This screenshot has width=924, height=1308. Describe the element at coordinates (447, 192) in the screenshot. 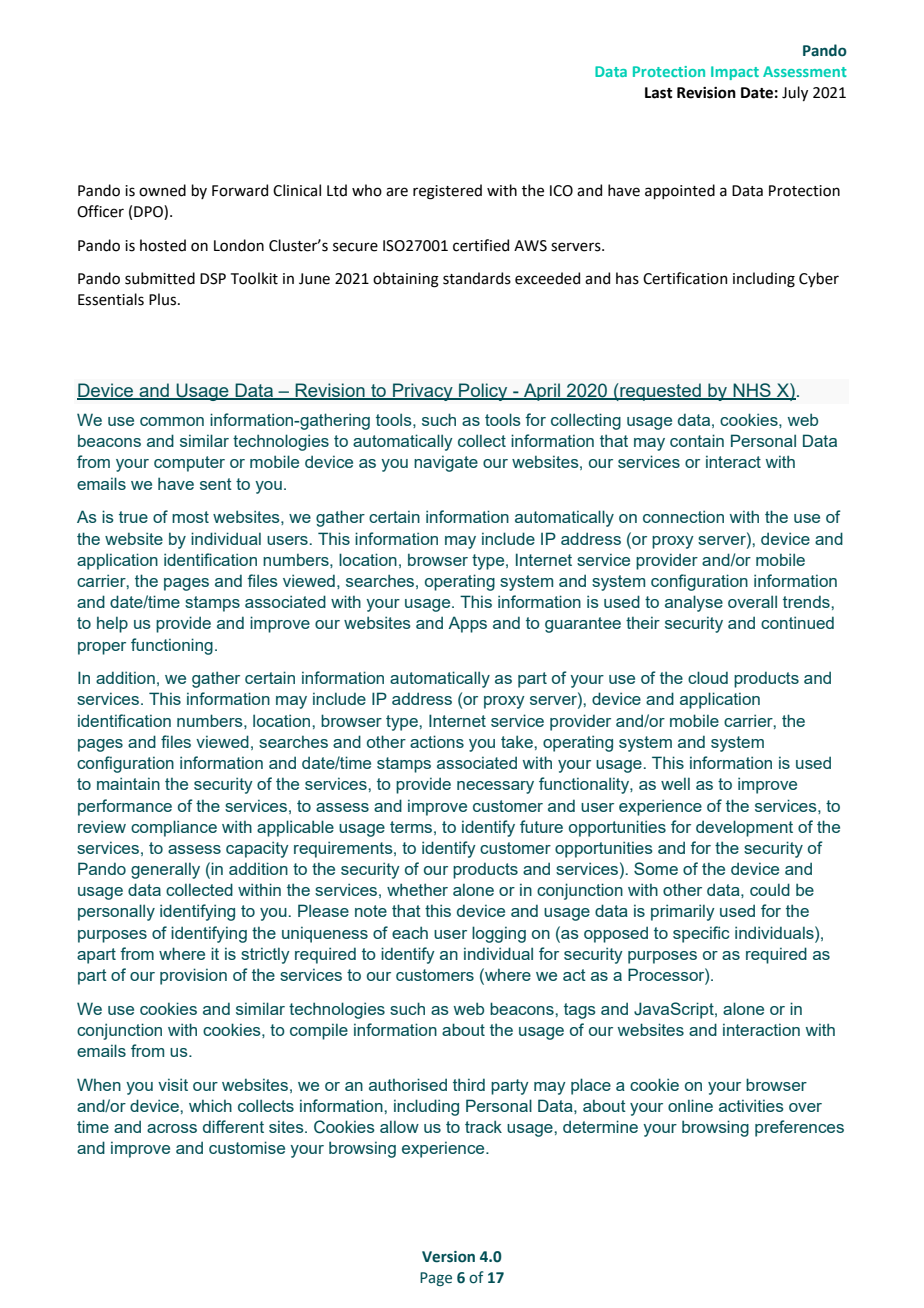

I see `registered` at that location.
